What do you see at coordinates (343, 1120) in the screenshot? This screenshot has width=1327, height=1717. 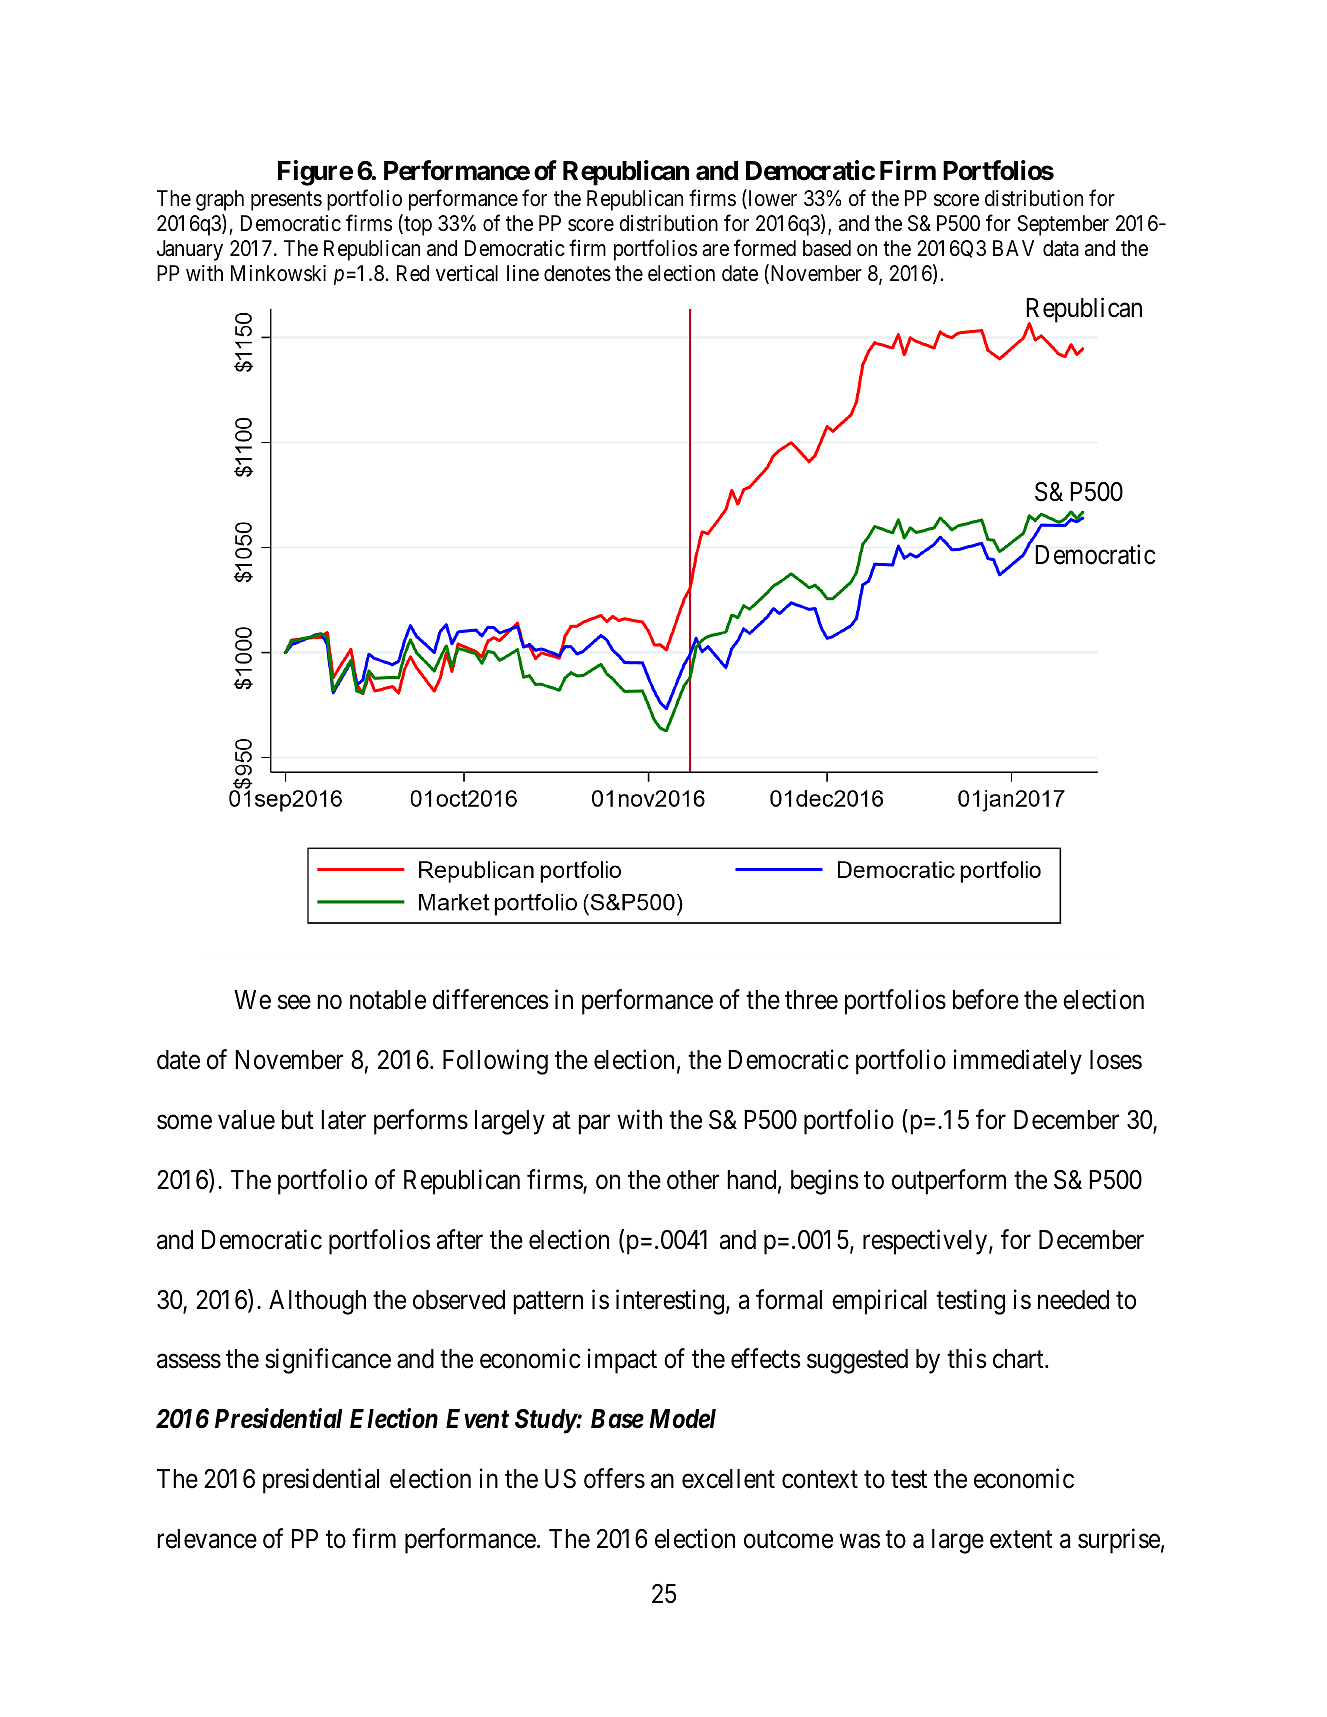 I see `later` at bounding box center [343, 1120].
